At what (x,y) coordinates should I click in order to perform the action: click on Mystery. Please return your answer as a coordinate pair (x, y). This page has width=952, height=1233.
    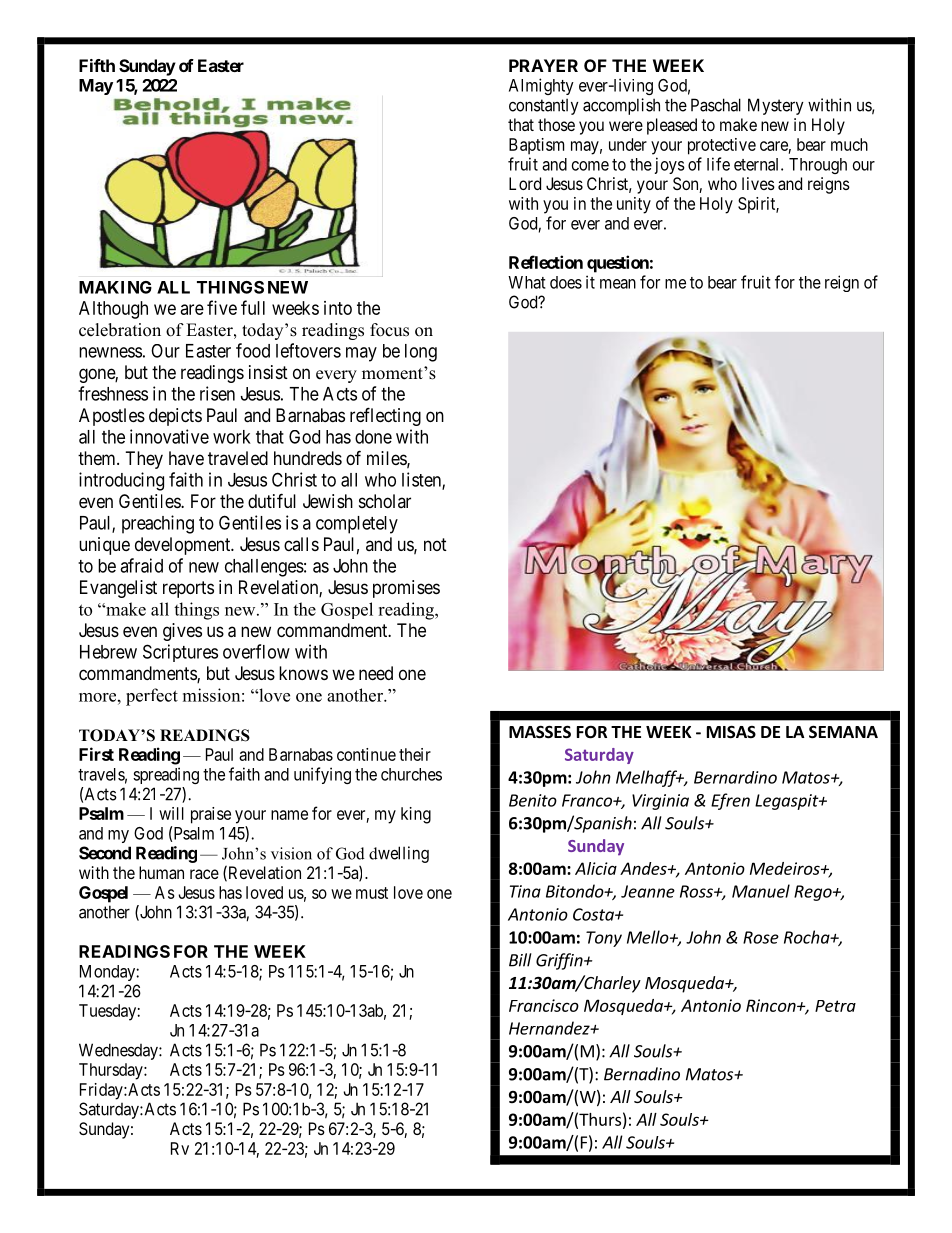
    Looking at the image, I should click on (776, 106).
